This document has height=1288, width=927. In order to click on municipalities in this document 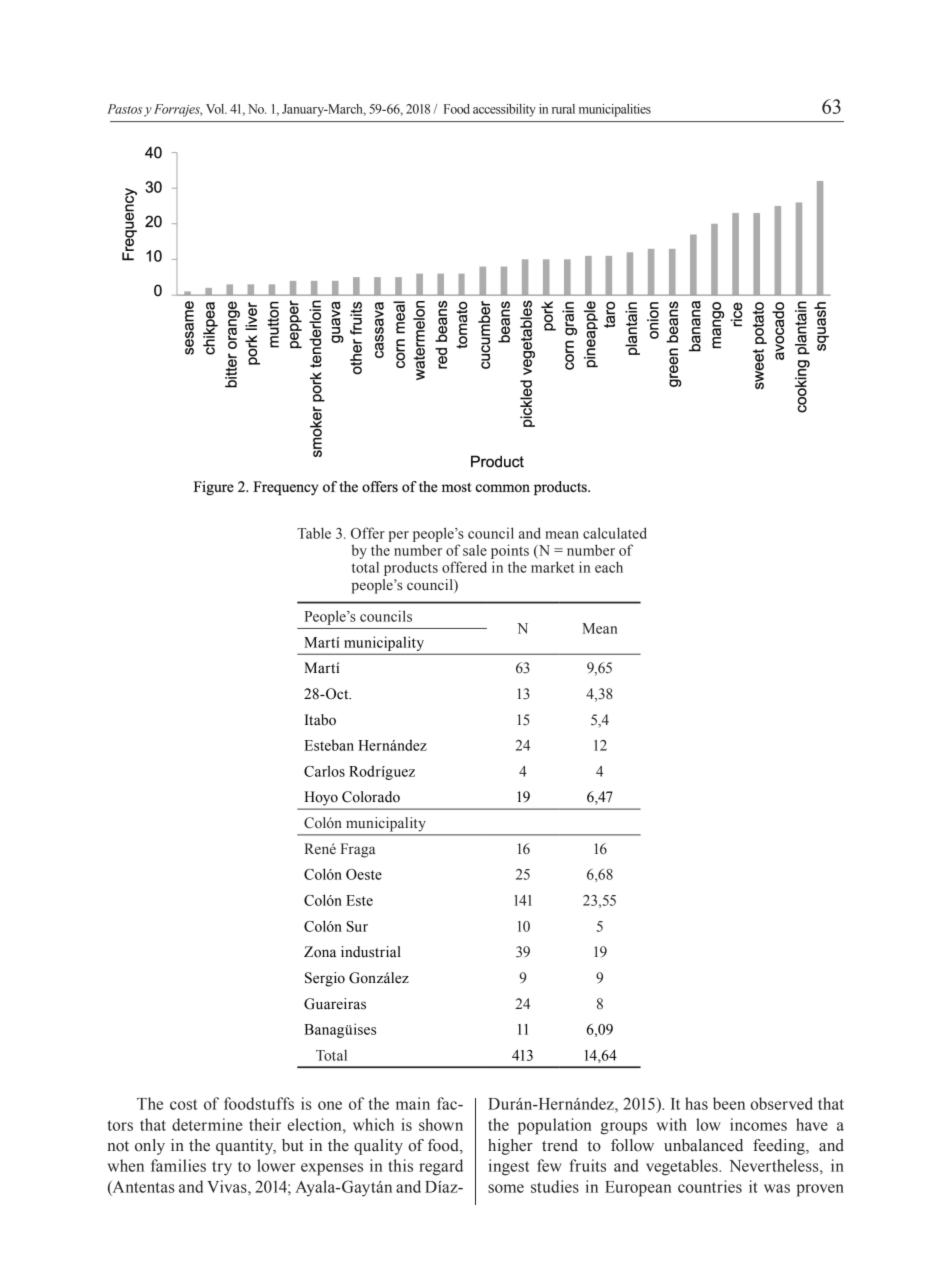, I will do `click(615, 110)`.
